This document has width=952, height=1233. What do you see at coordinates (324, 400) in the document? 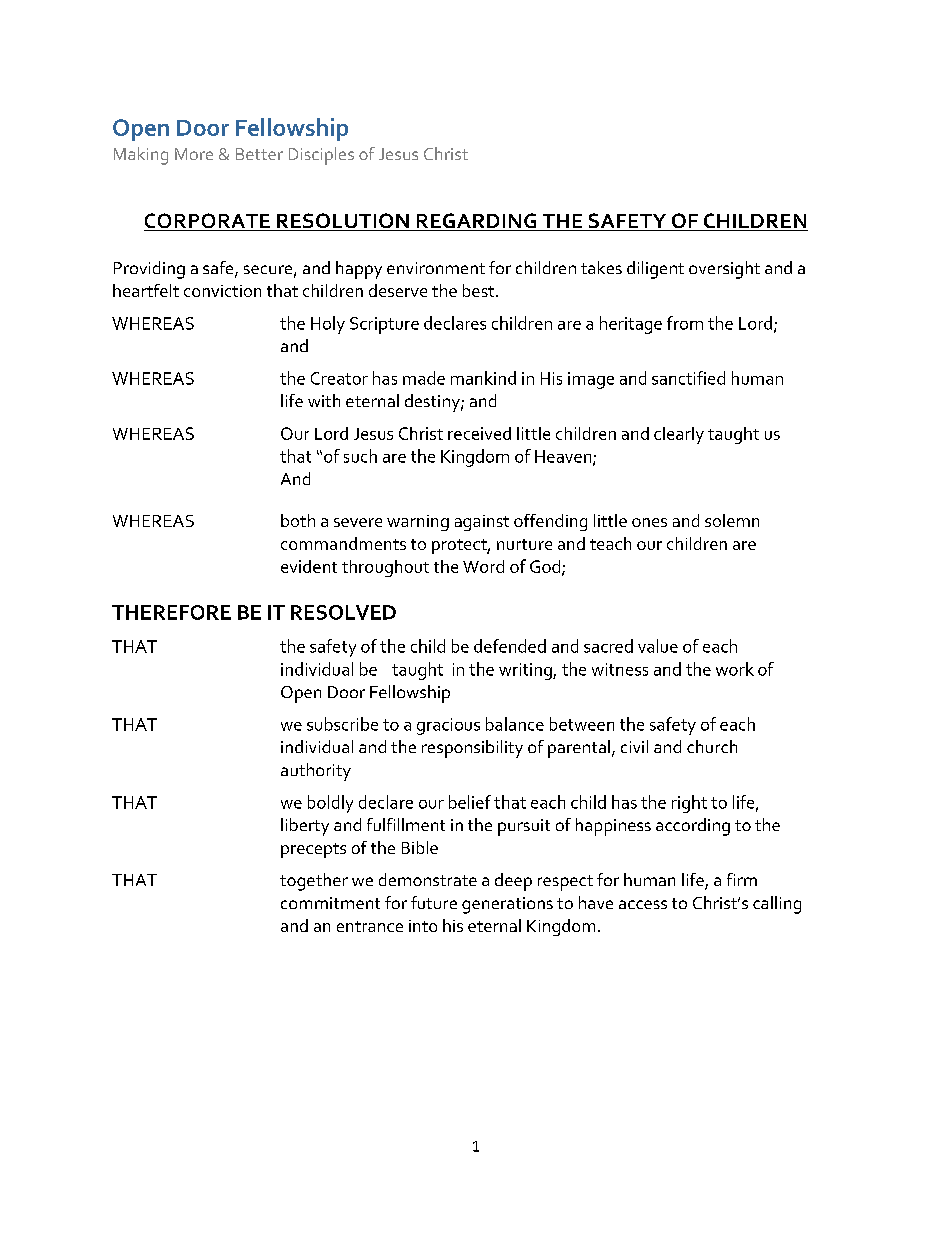
I see `with` at bounding box center [324, 400].
